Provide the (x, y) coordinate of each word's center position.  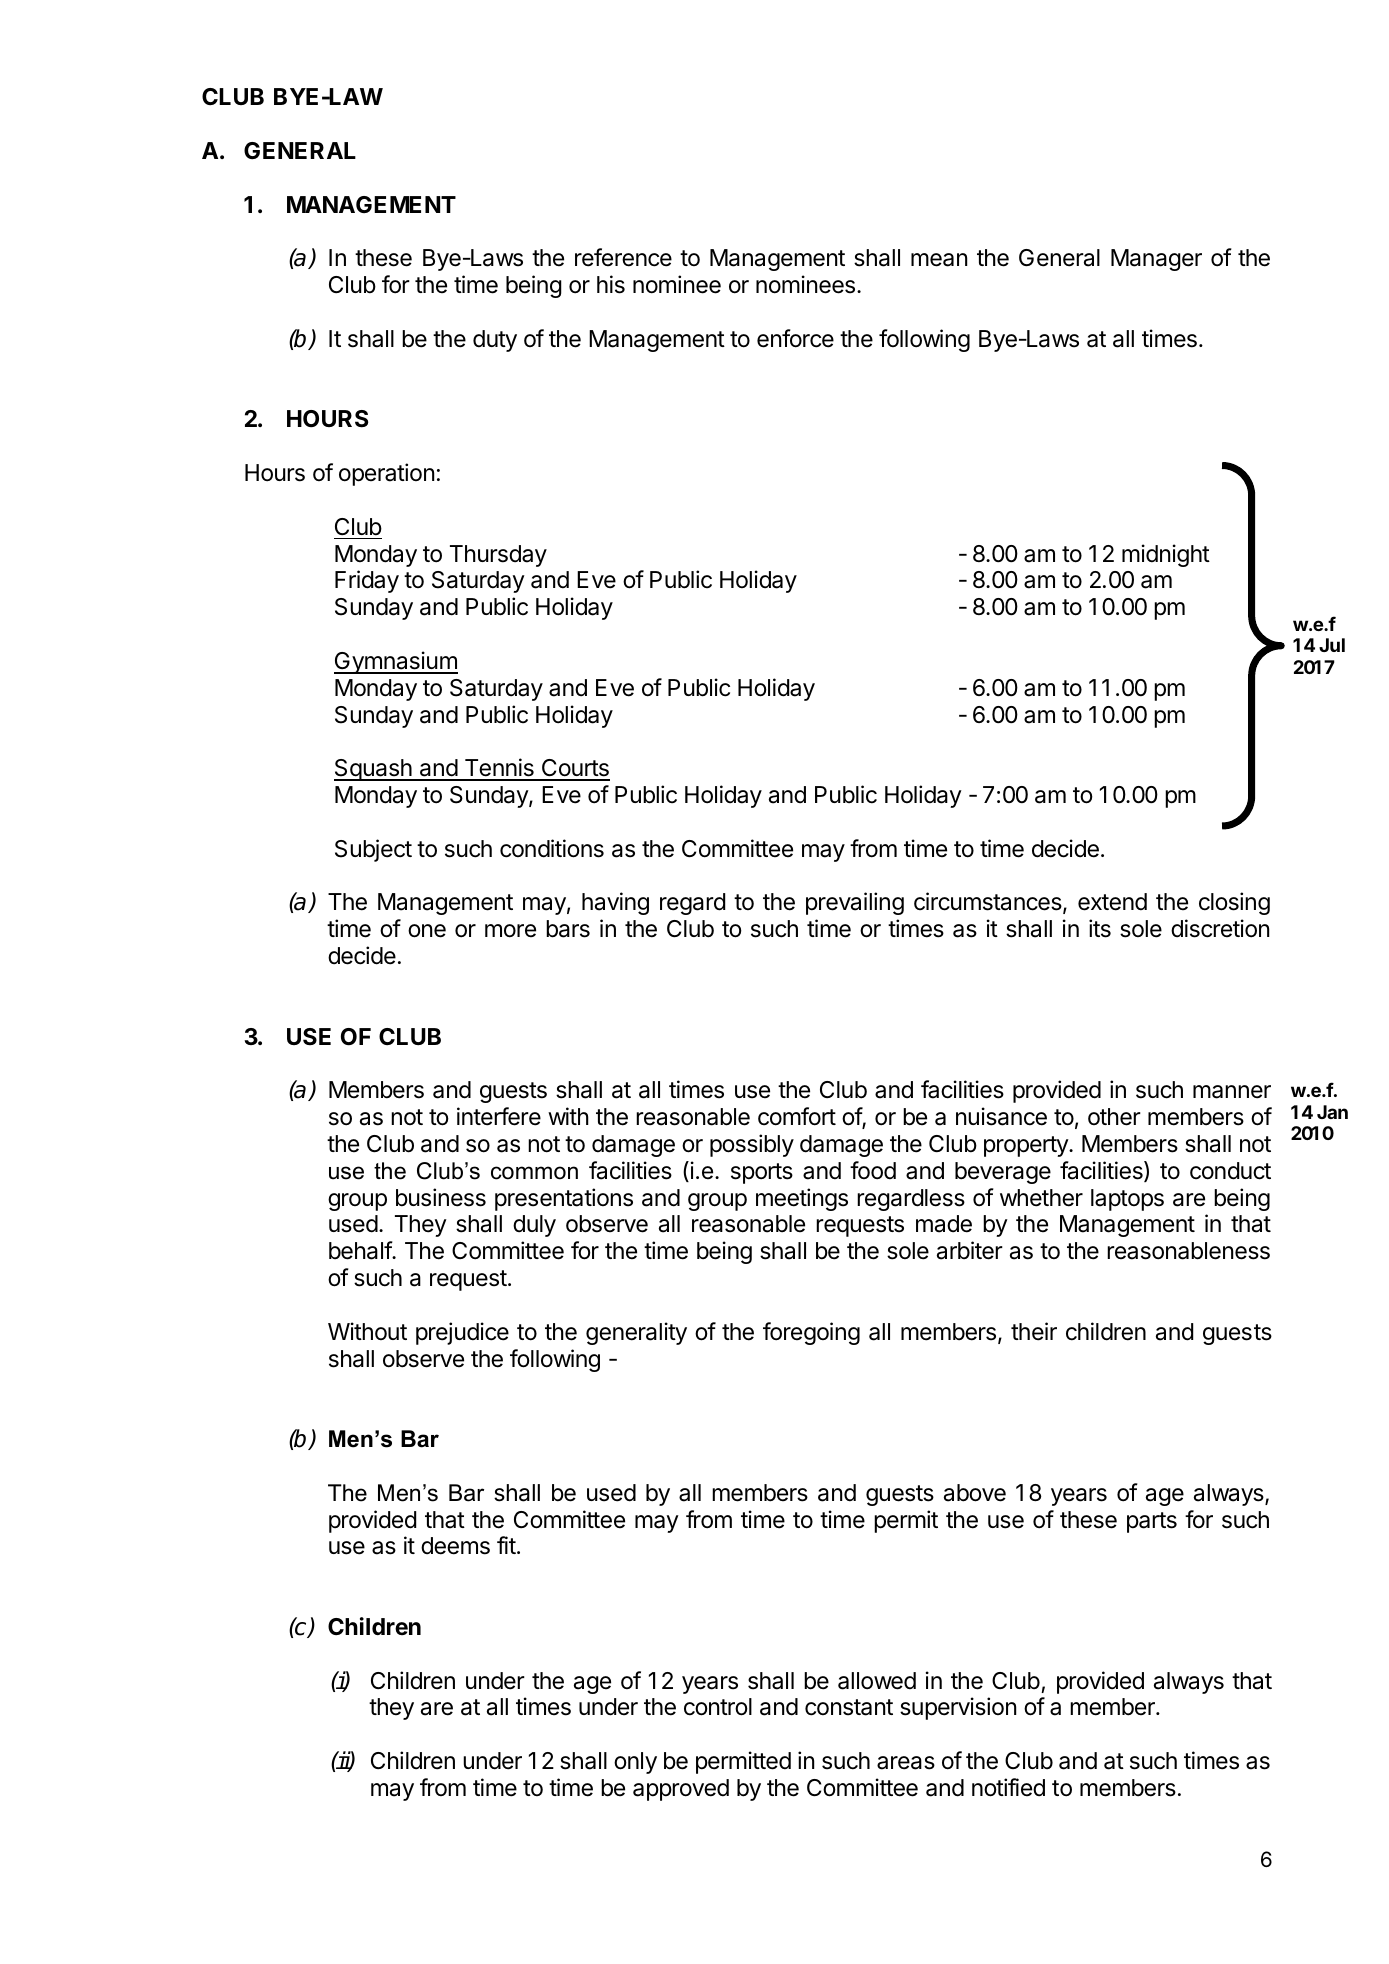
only (635, 1763)
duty (495, 341)
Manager (1156, 260)
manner (1232, 1092)
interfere (499, 1116)
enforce (795, 338)
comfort (797, 1116)
